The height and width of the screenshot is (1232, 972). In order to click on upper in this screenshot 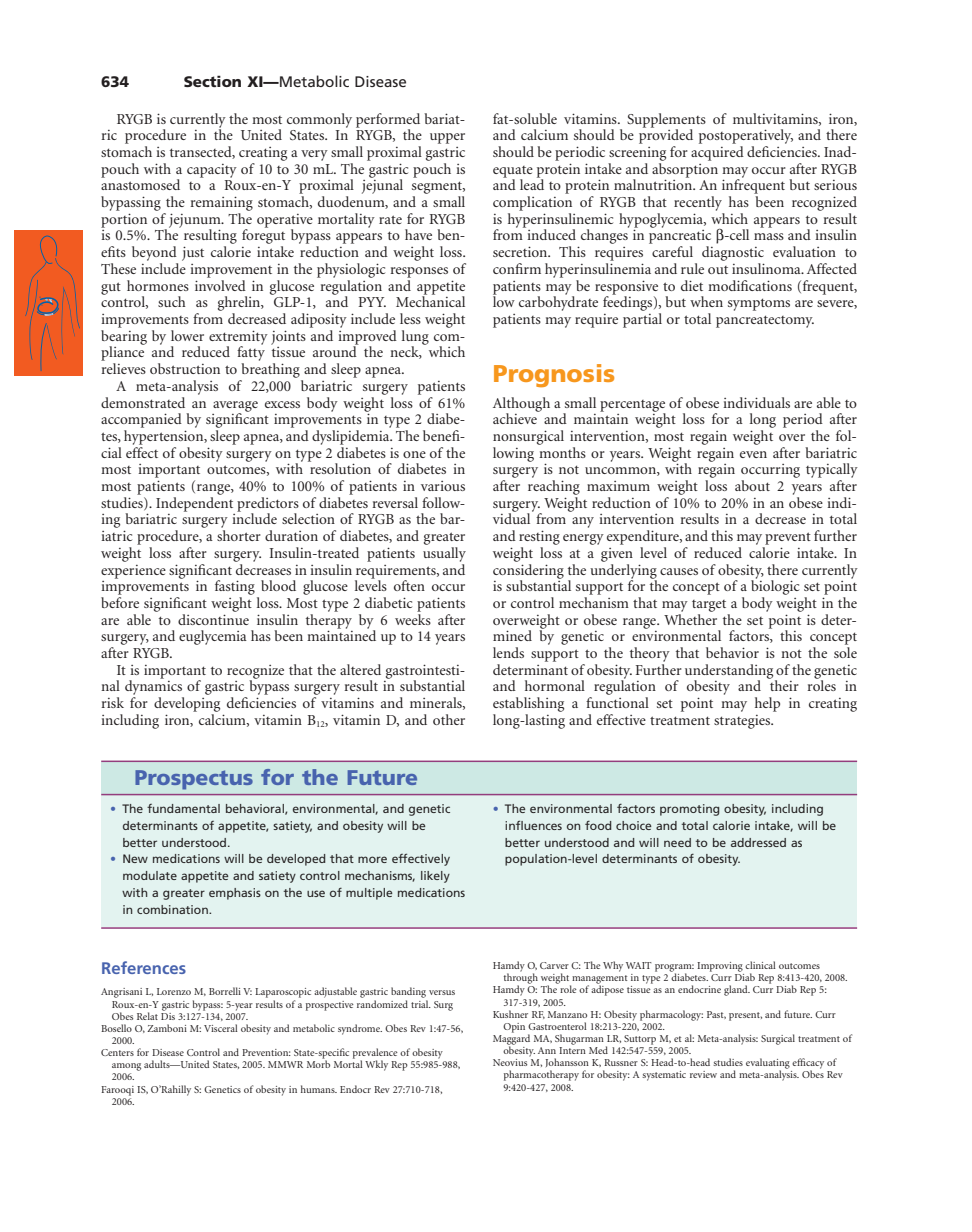, I will do `click(447, 138)`.
